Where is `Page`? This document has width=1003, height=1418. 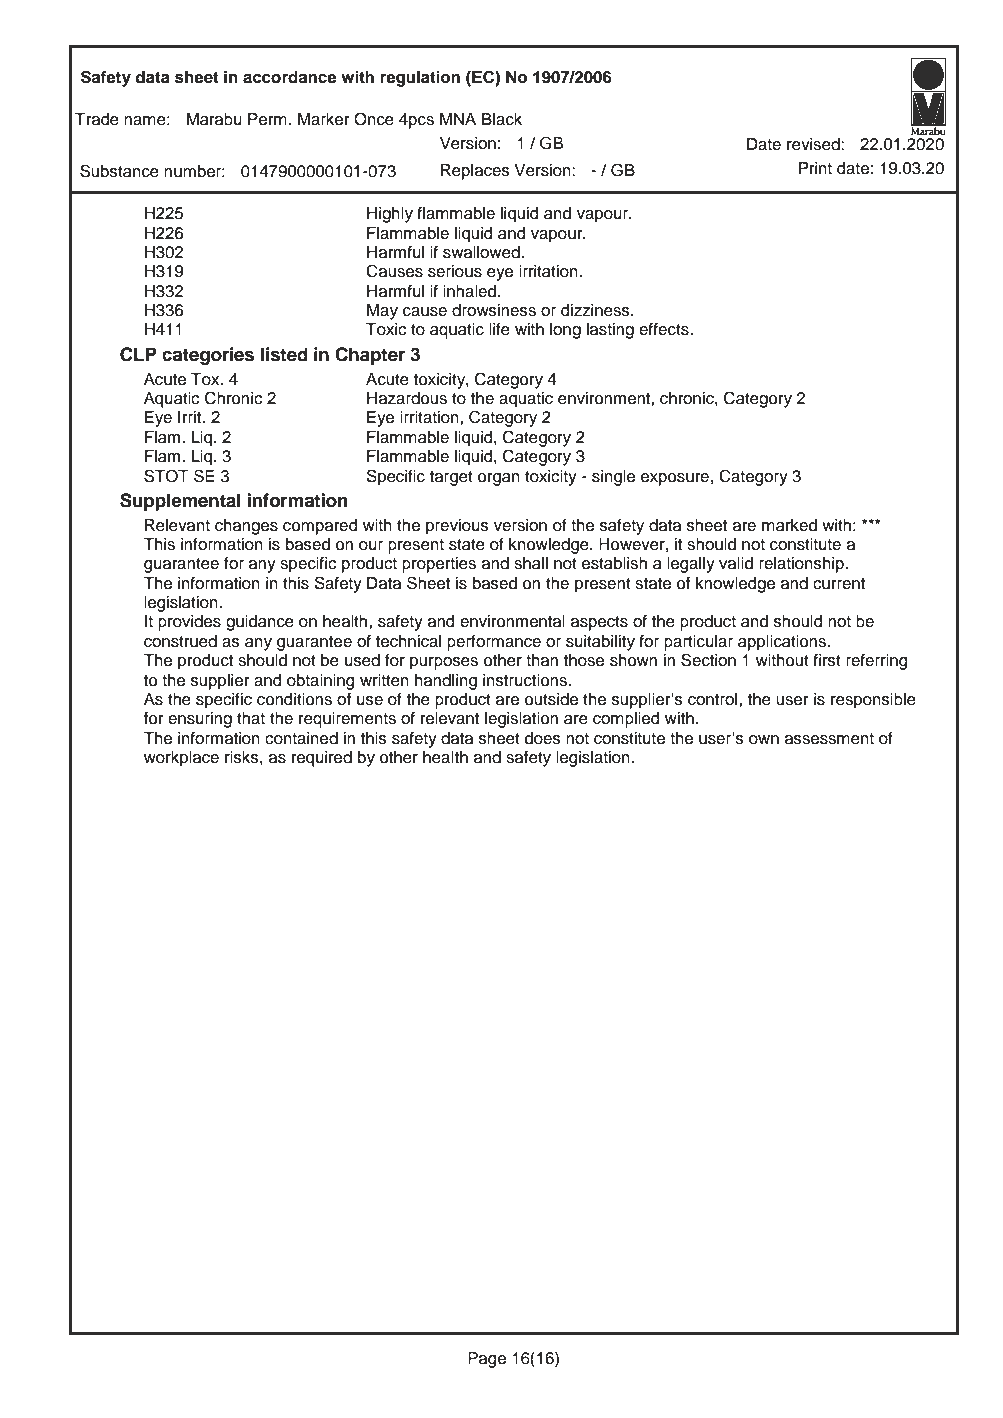
Page is located at coordinates (487, 1360).
